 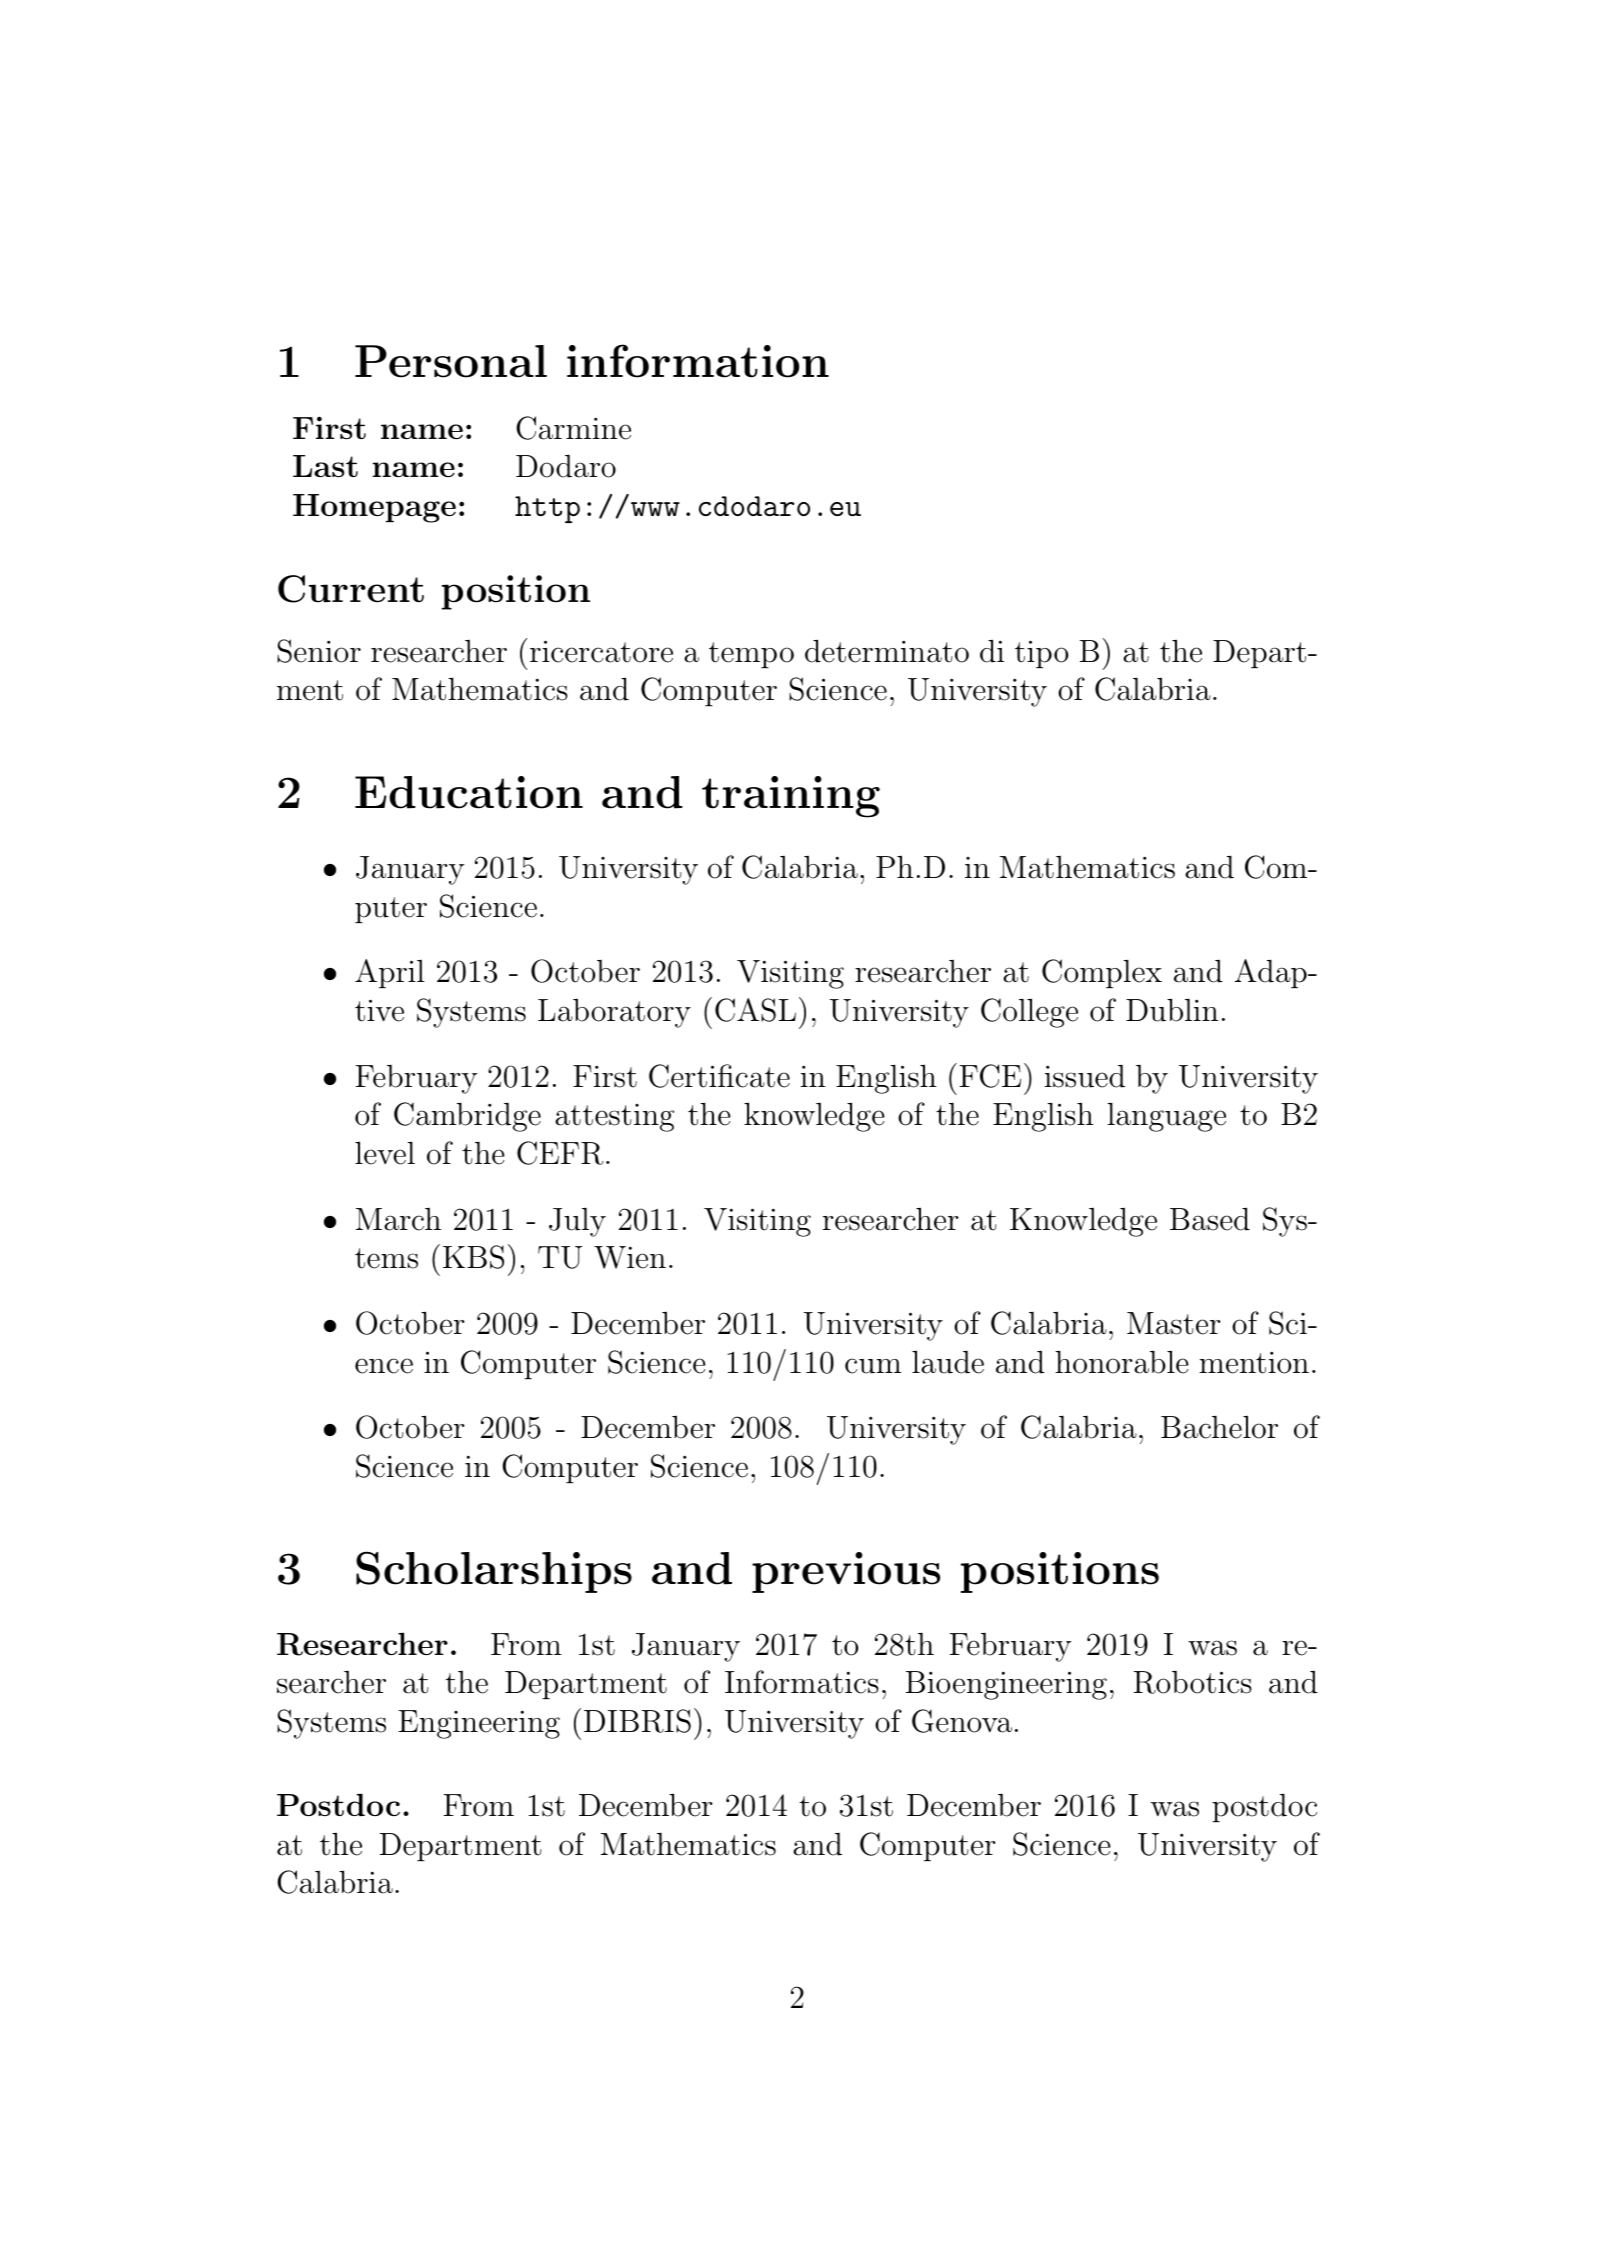 I want to click on Scholarships, so click(x=494, y=1572).
